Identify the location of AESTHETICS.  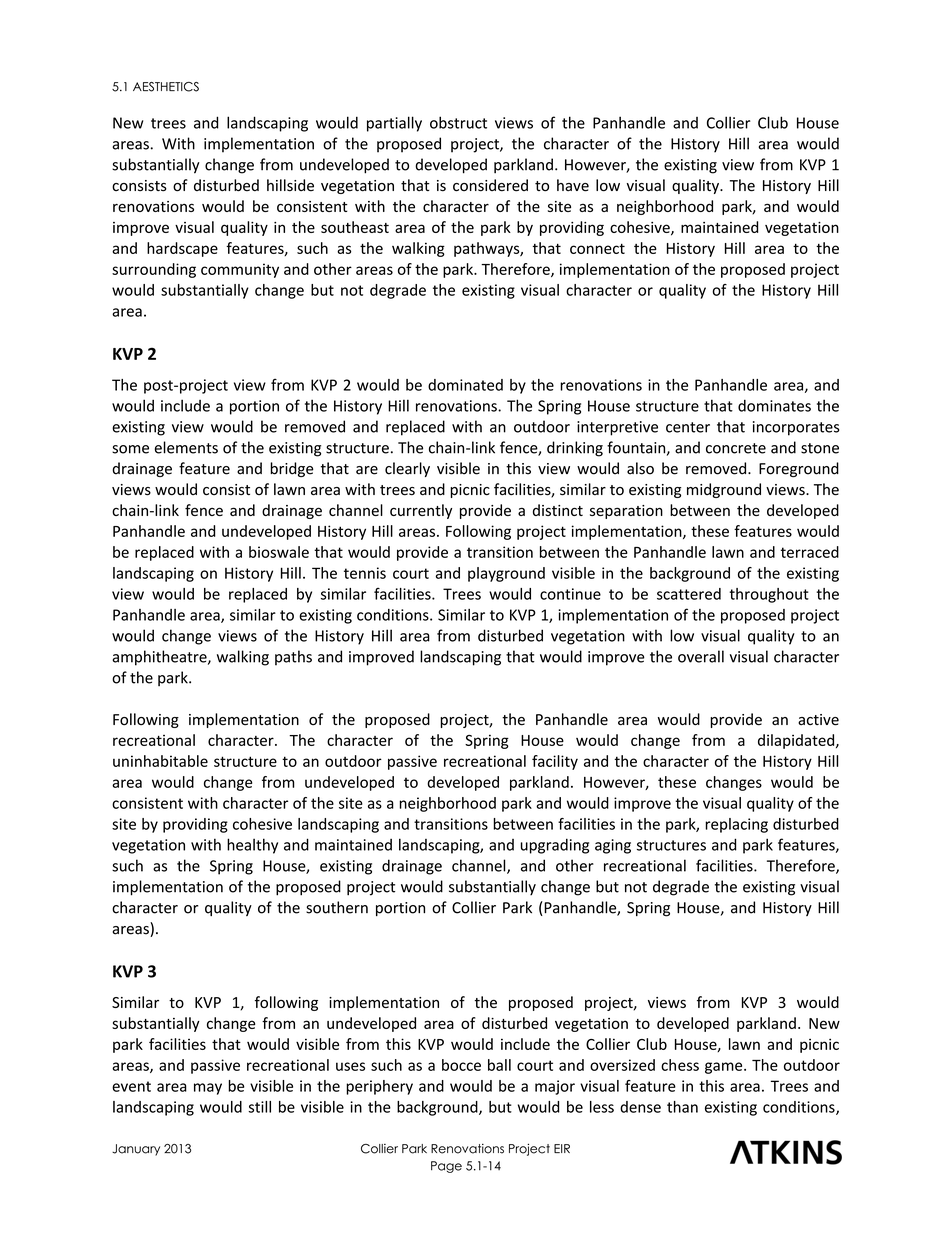
(166, 87).
